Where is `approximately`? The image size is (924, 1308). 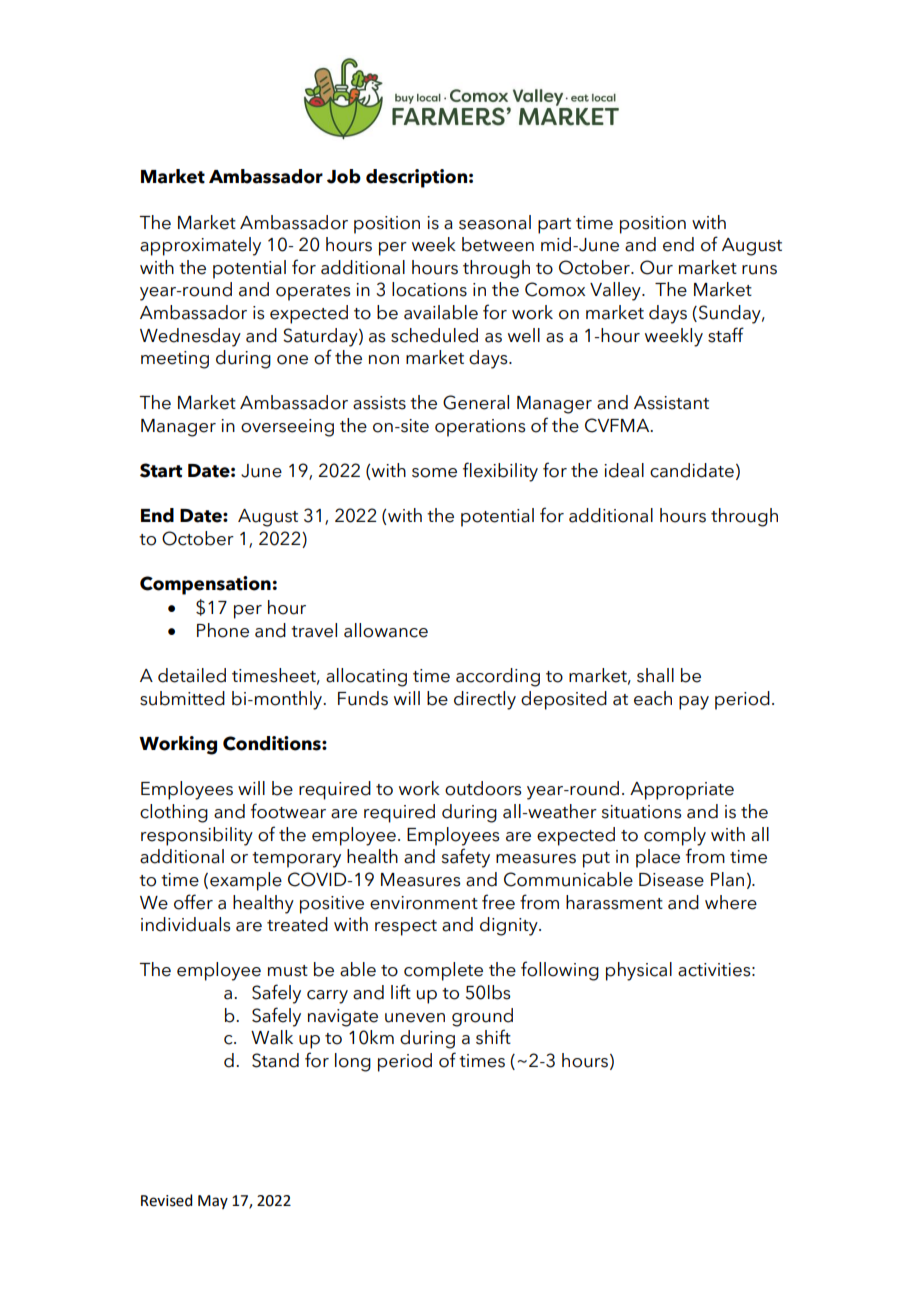
approximately is located at coordinates (200, 246).
